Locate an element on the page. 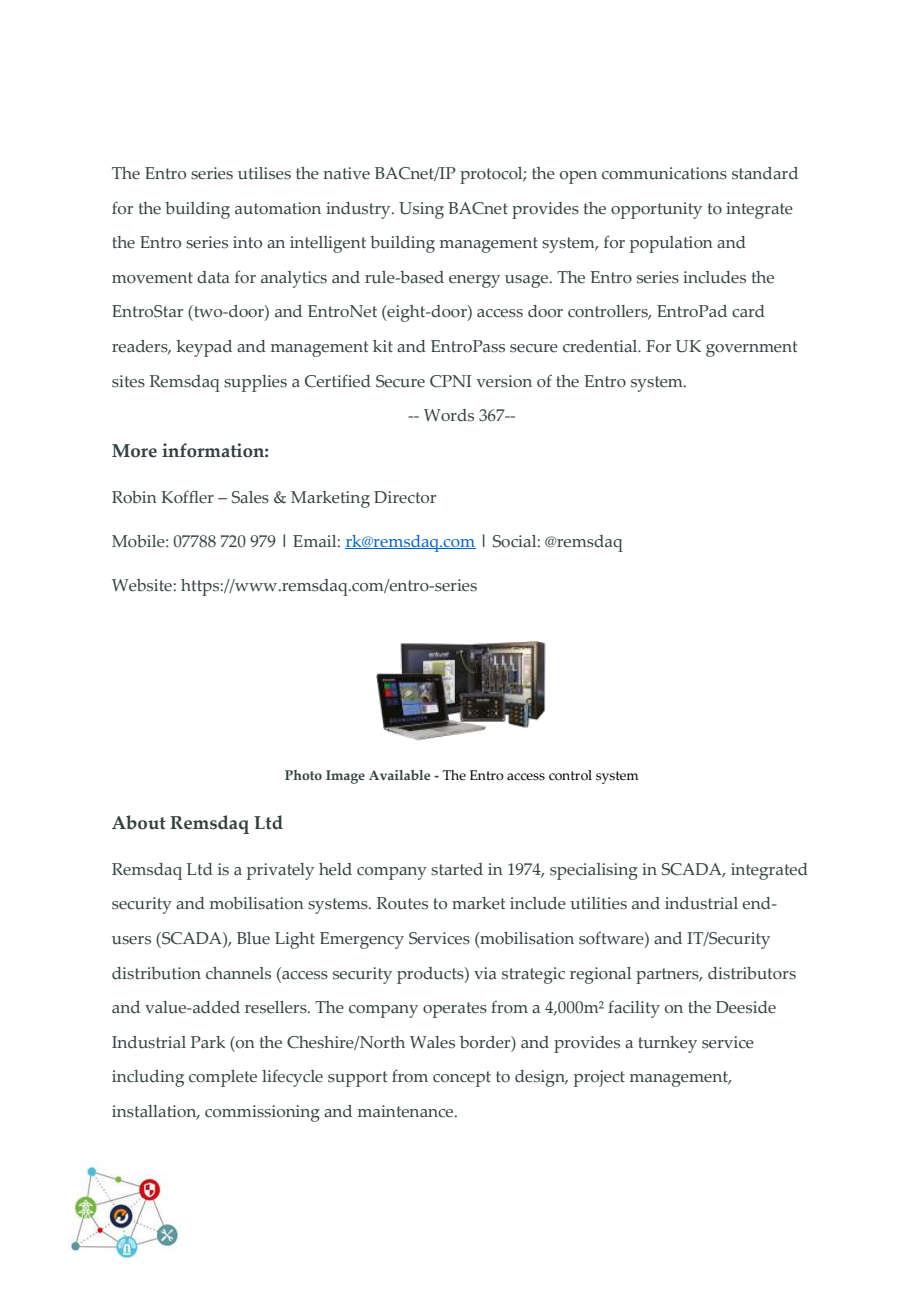  complete is located at coordinates (223, 1078).
